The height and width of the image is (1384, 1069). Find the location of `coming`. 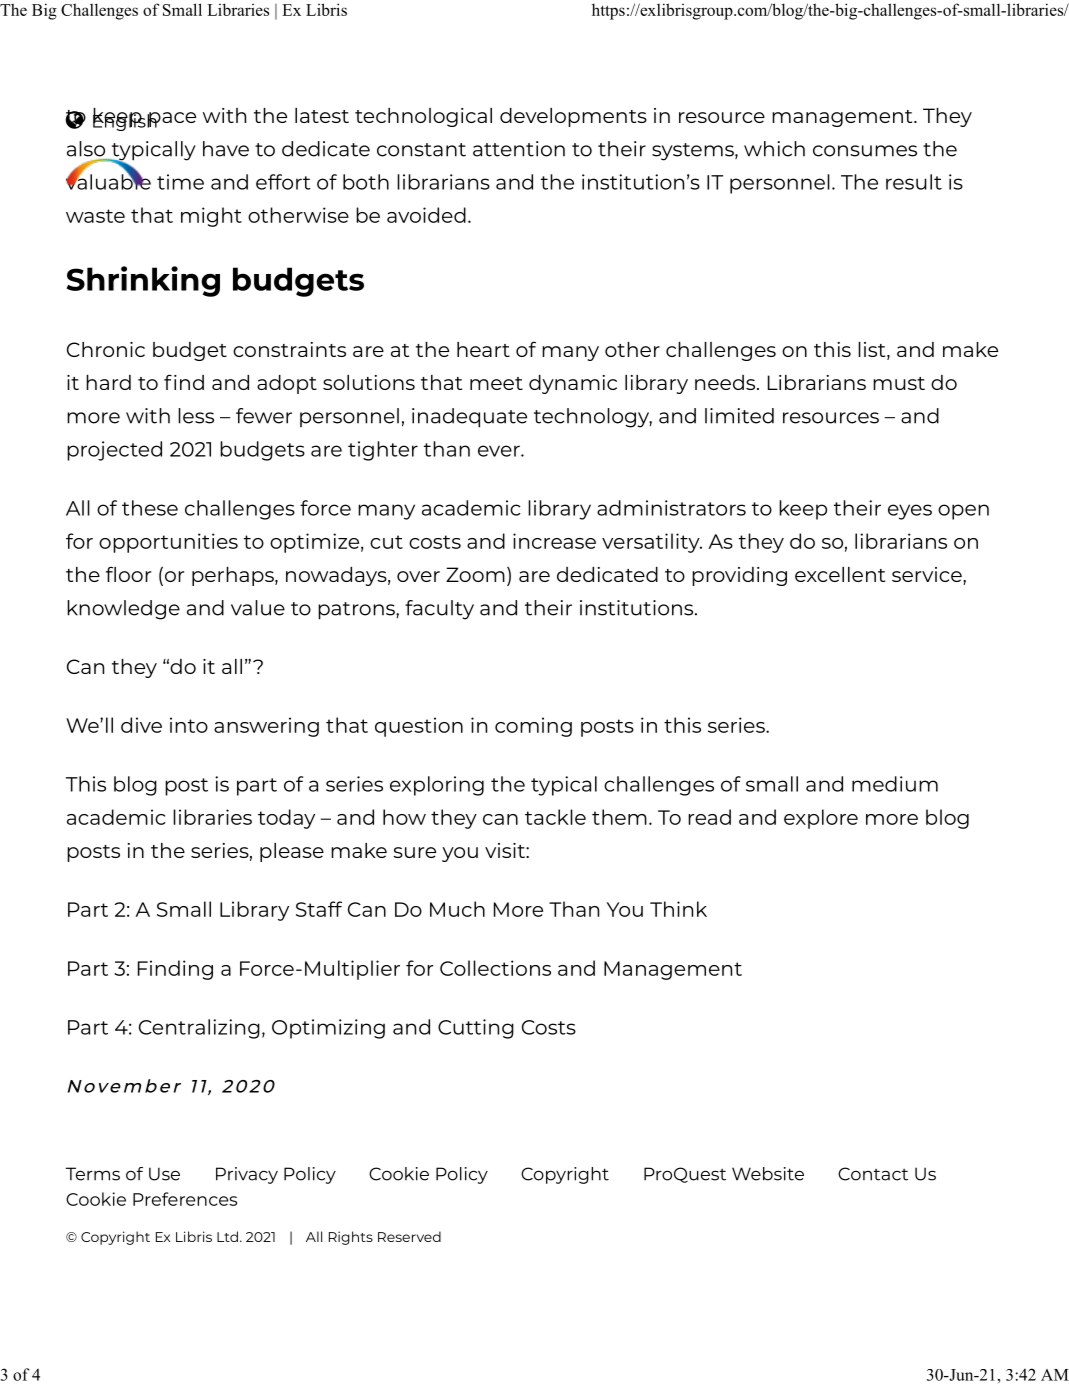

coming is located at coordinates (533, 727).
